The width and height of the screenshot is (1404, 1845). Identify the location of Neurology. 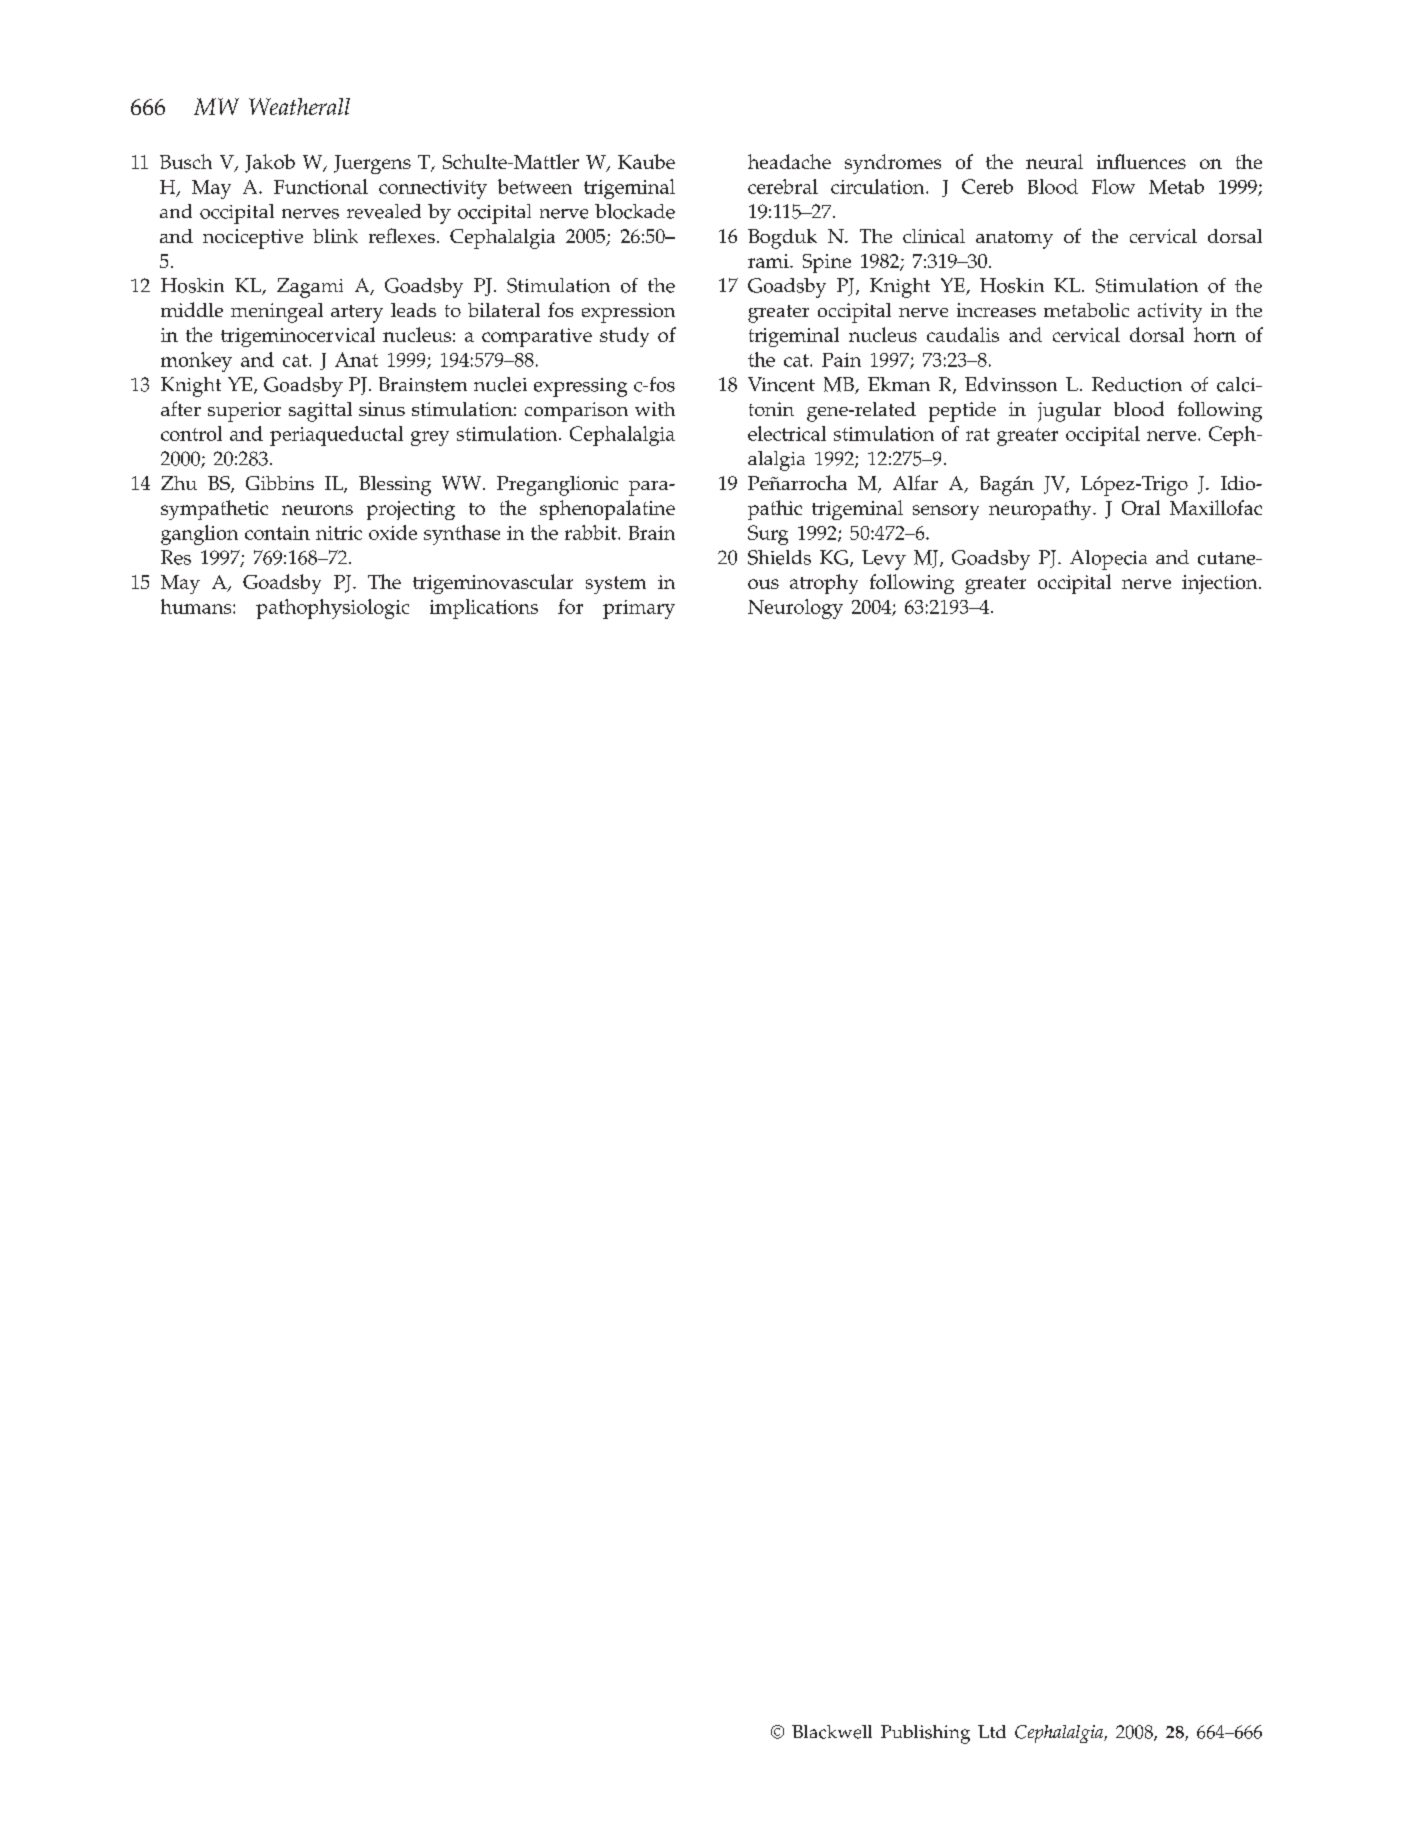
(795, 609).
